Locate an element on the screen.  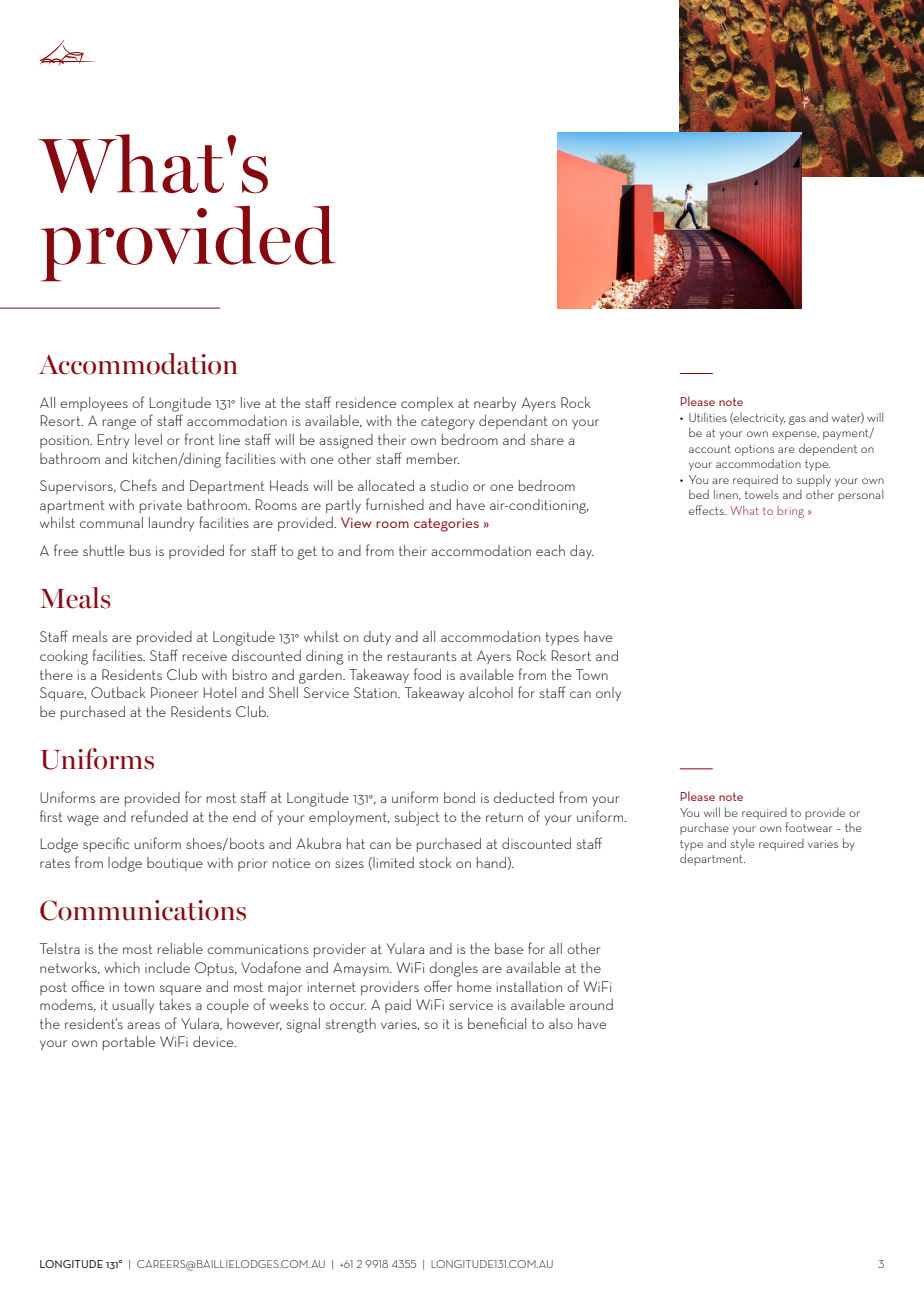
range is located at coordinates (119, 424).
